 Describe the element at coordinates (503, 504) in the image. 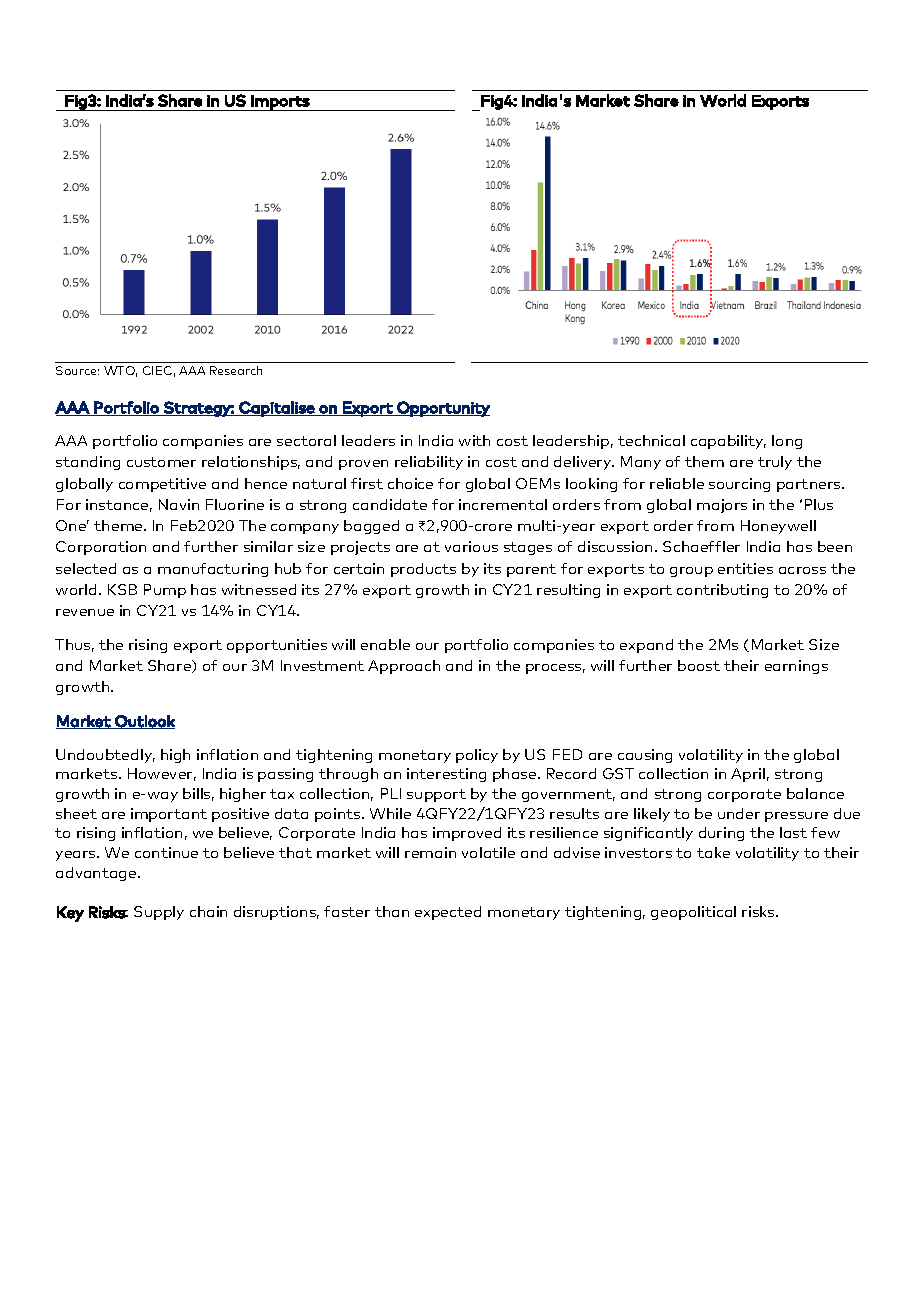

I see `incremental` at that location.
